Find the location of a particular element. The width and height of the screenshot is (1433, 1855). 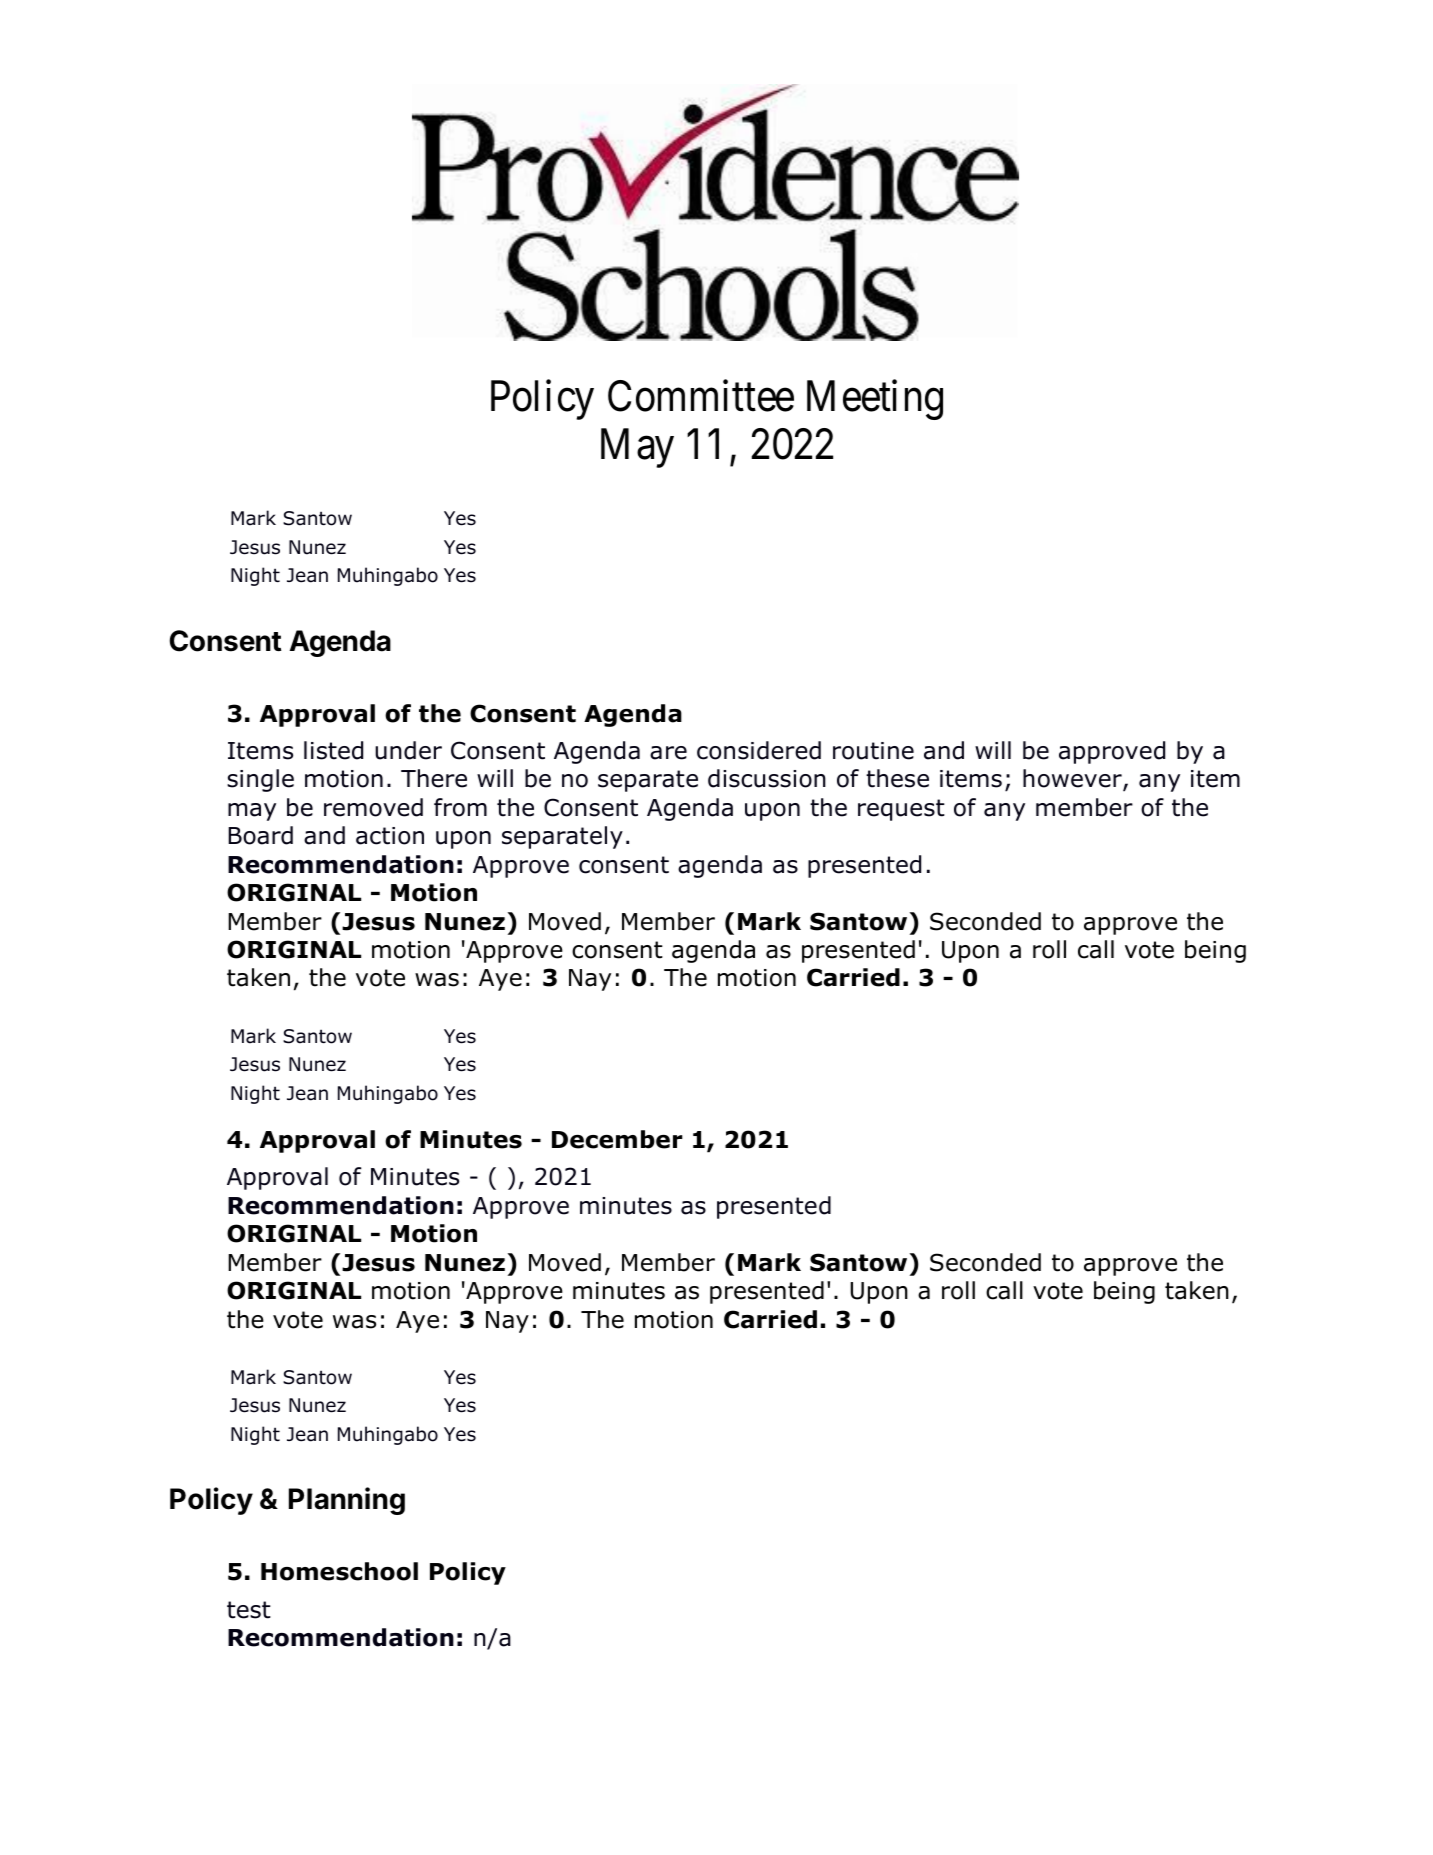

Planning is located at coordinates (347, 1501).
